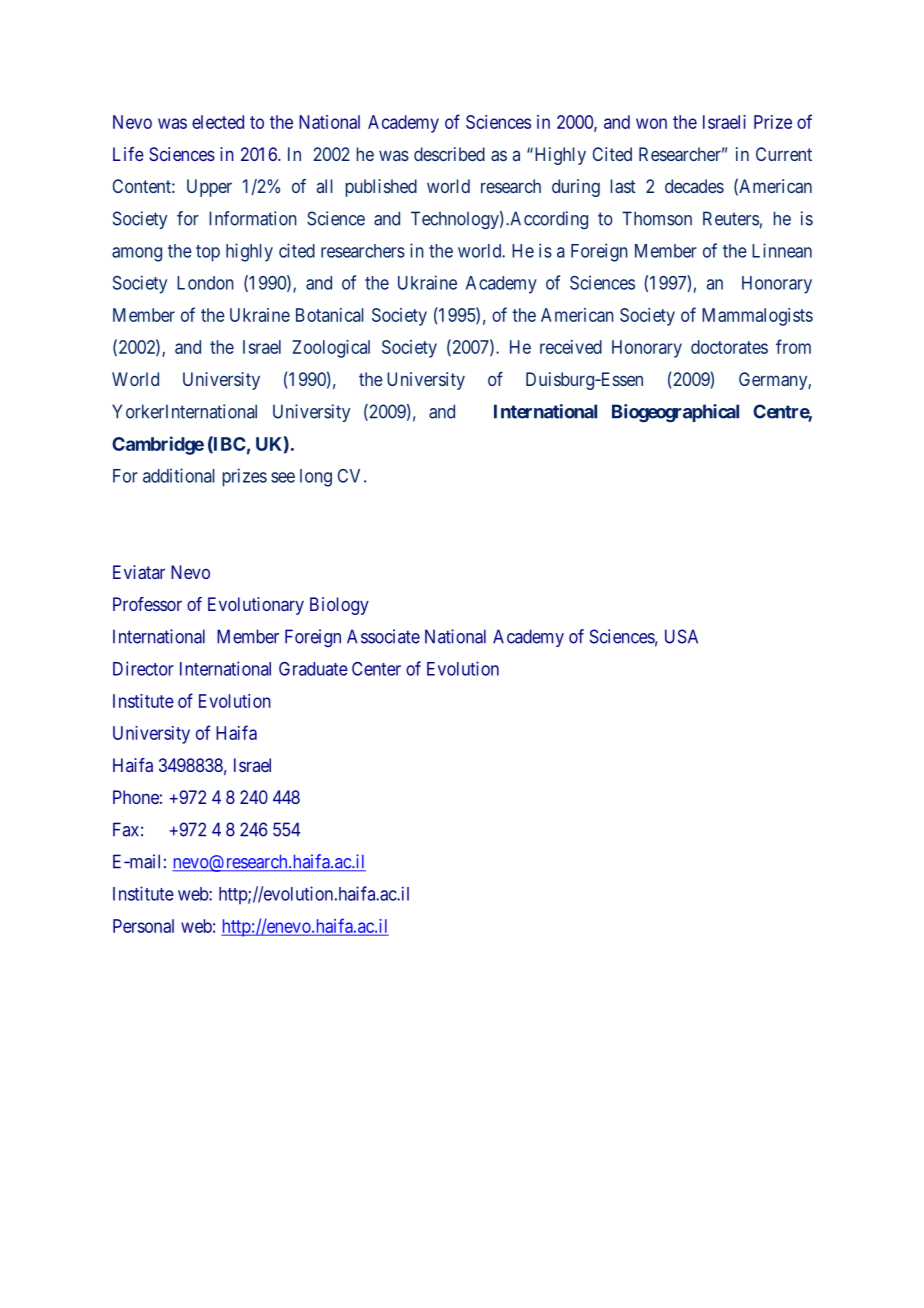  I want to click on Associate, so click(383, 636).
